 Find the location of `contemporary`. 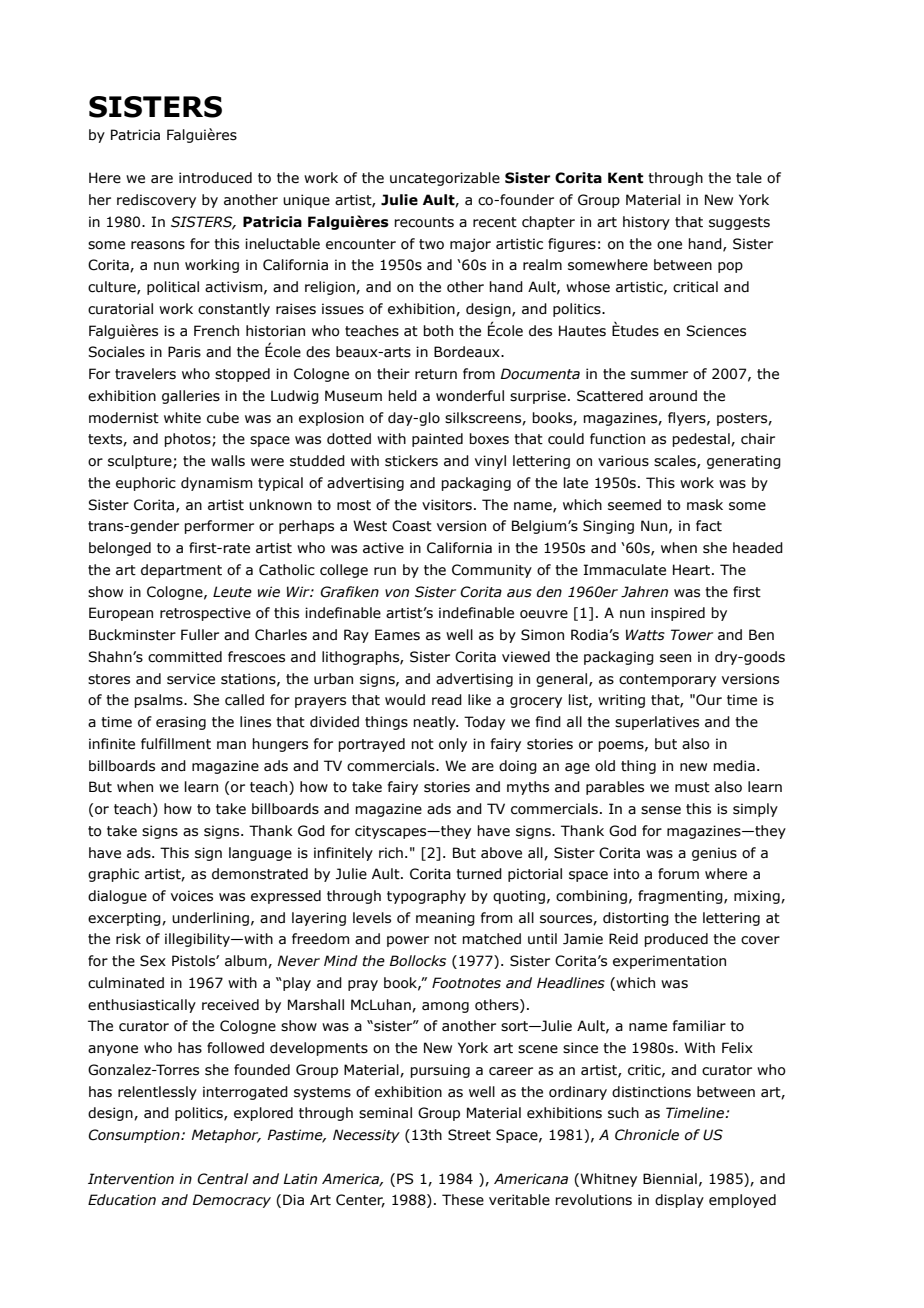

contemporary is located at coordinates (667, 680).
